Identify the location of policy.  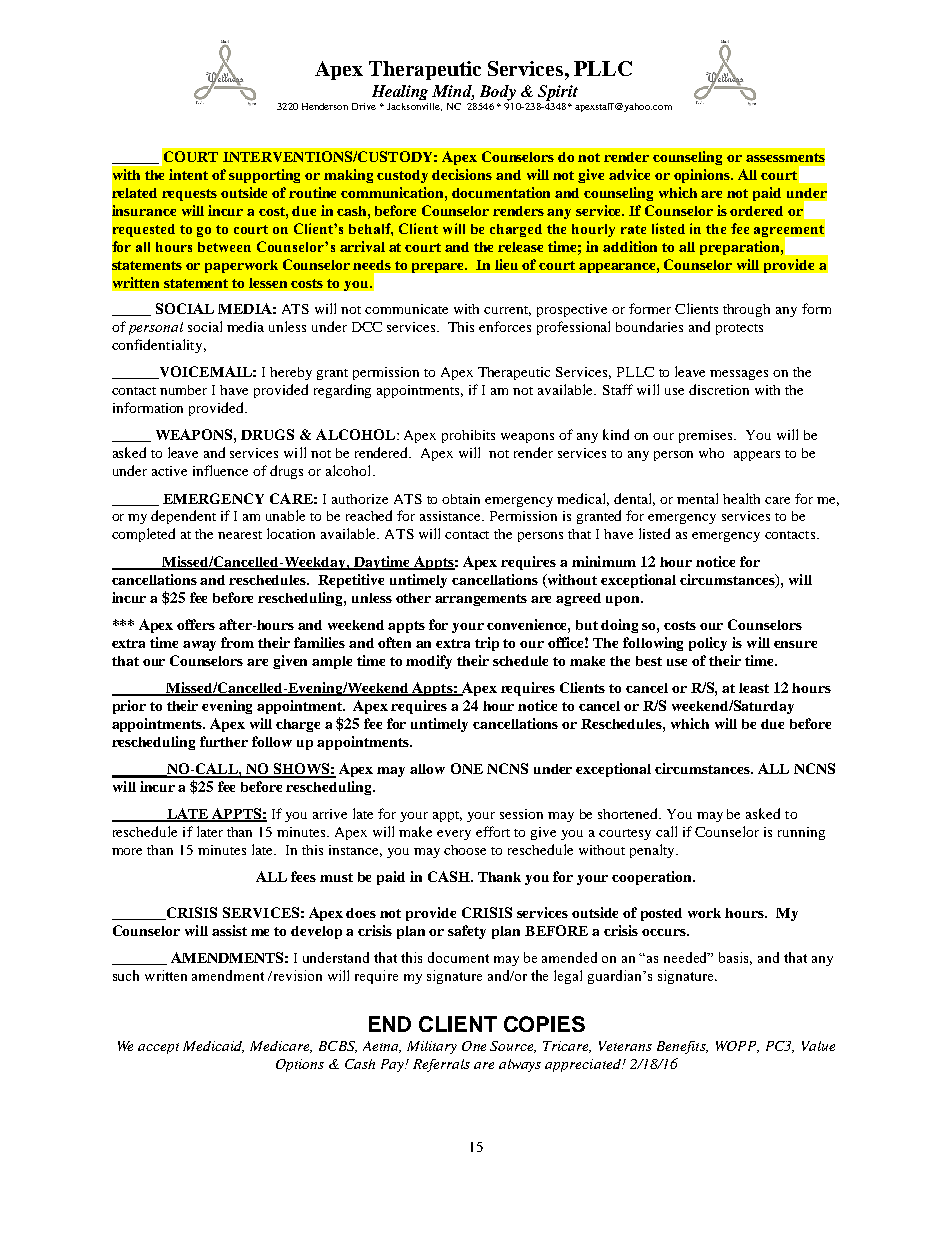
(708, 644).
